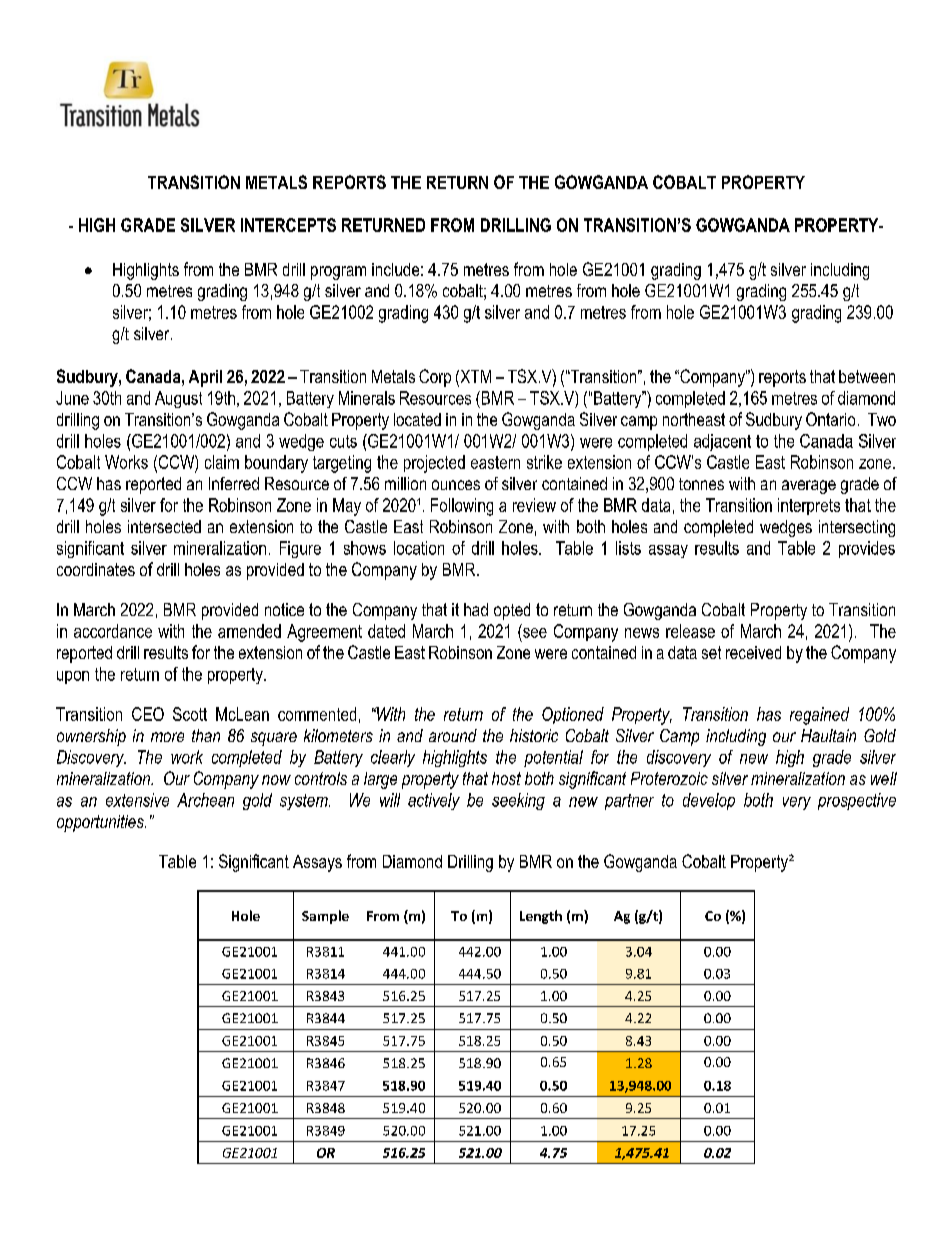  What do you see at coordinates (96, 569) in the page?
I see `coordinates` at bounding box center [96, 569].
